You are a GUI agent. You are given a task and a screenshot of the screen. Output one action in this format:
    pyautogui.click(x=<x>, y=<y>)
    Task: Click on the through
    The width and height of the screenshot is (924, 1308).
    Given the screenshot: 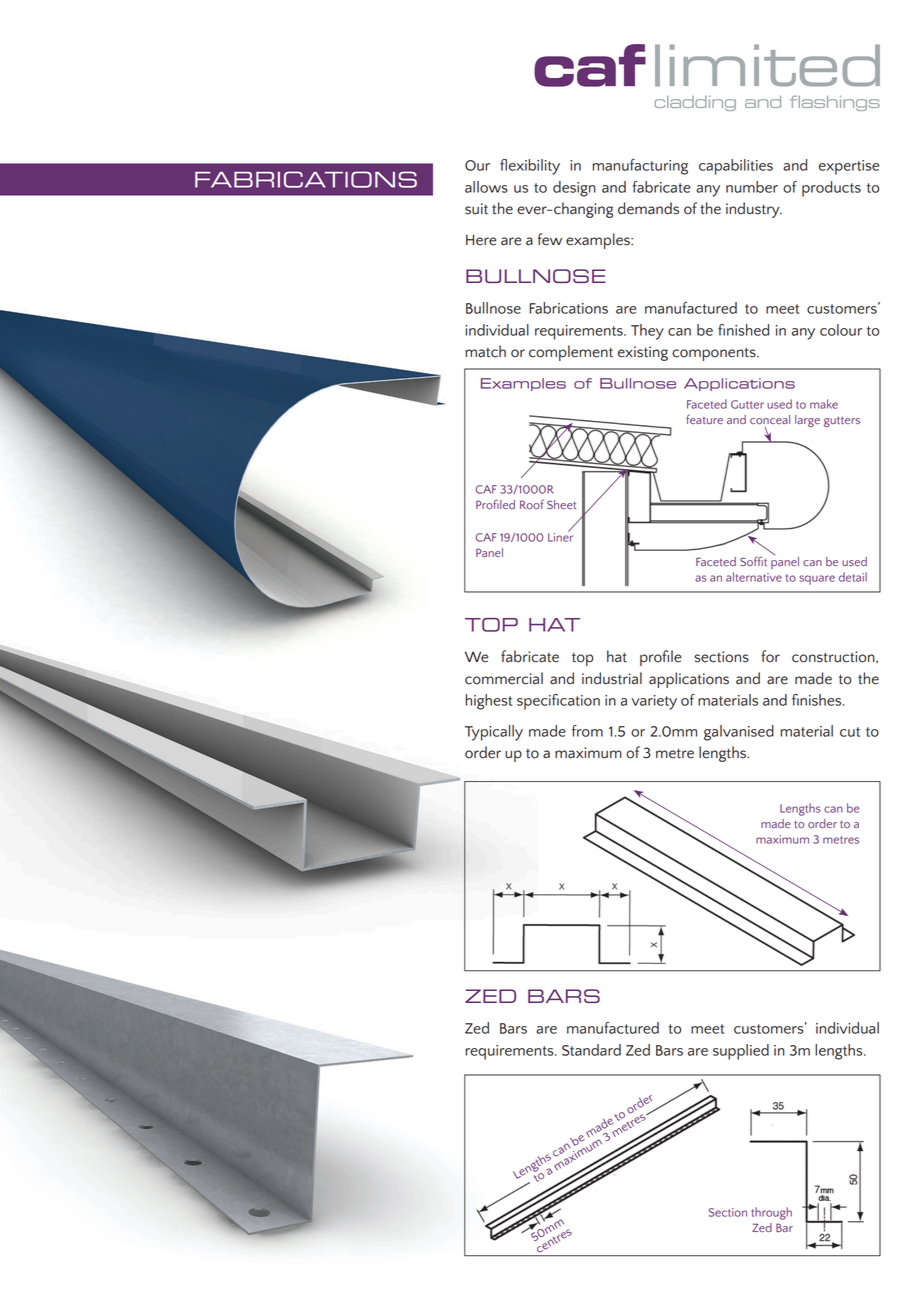 What is the action you would take?
    pyautogui.click(x=771, y=1213)
